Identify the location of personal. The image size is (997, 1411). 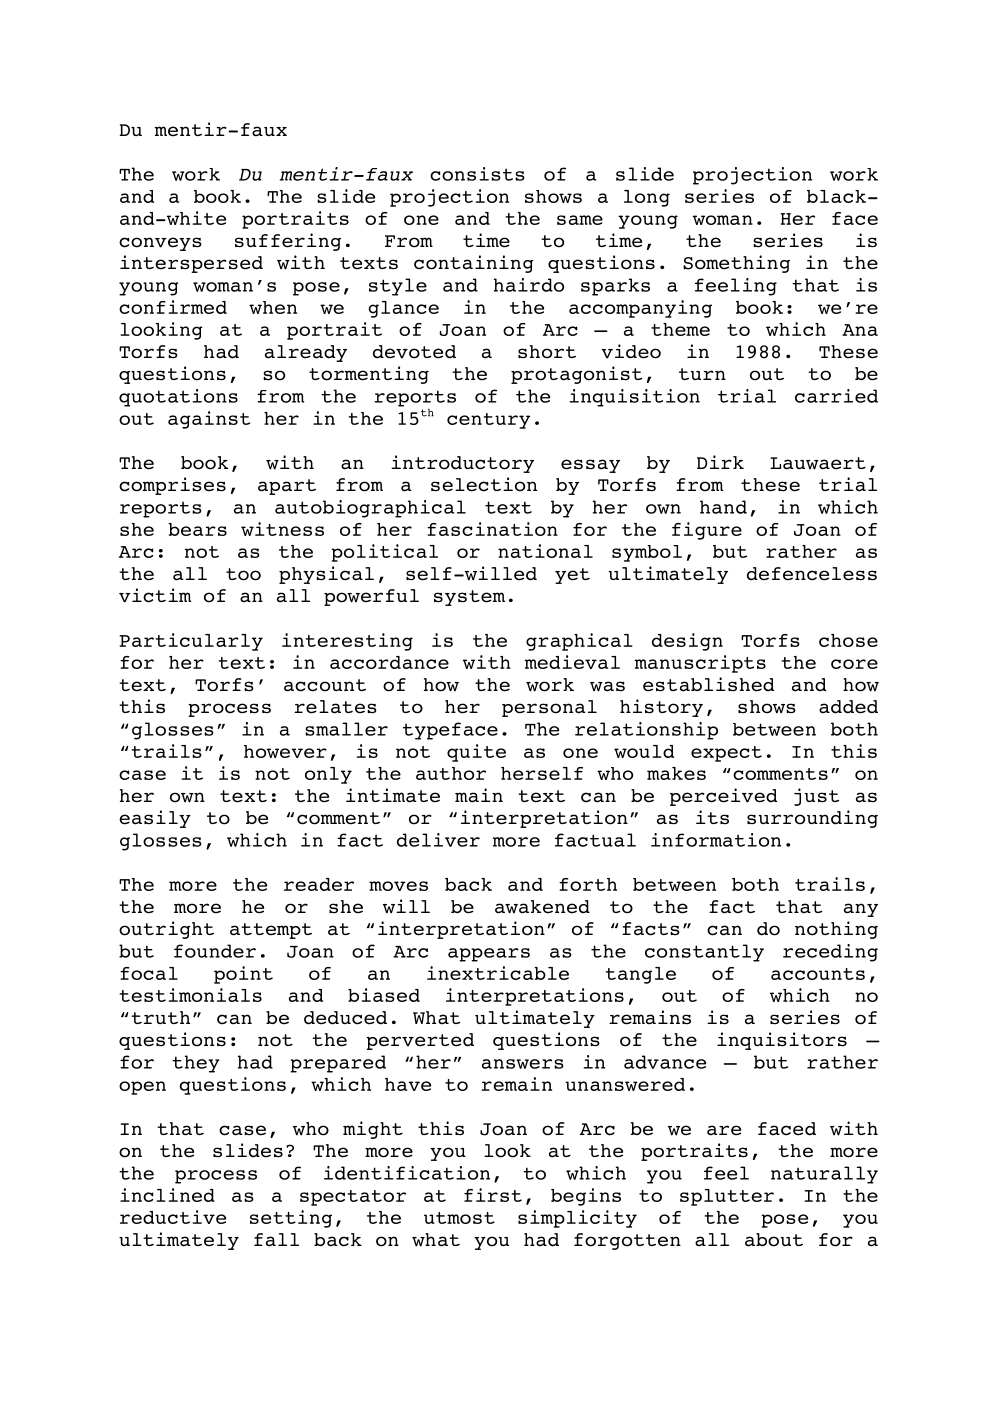
(549, 708).
